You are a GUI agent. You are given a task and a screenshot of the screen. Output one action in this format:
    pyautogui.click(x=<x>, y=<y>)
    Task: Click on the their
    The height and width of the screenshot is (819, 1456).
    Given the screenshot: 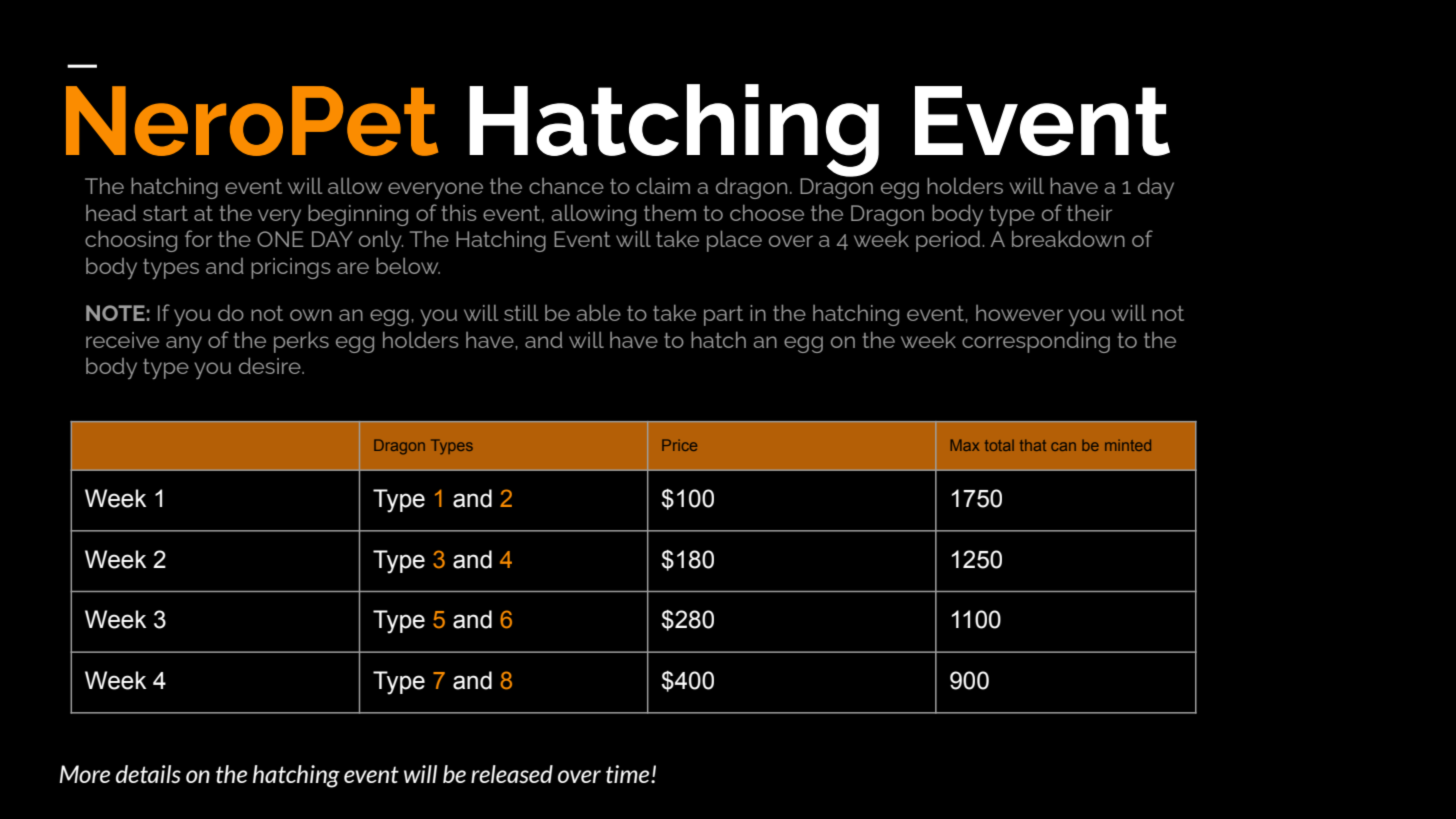 What is the action you would take?
    pyautogui.click(x=1089, y=212)
